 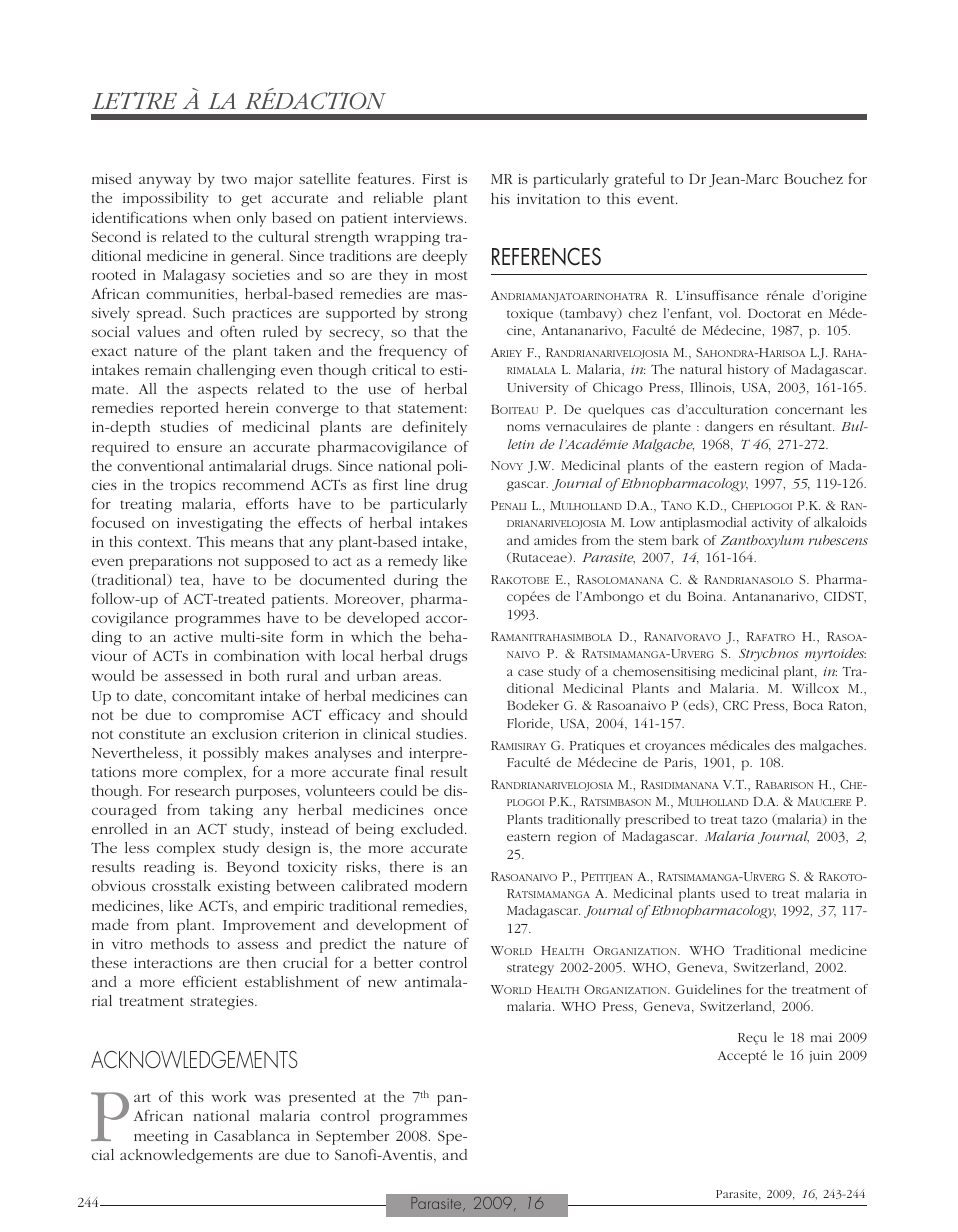 I want to click on development, so click(x=401, y=926).
